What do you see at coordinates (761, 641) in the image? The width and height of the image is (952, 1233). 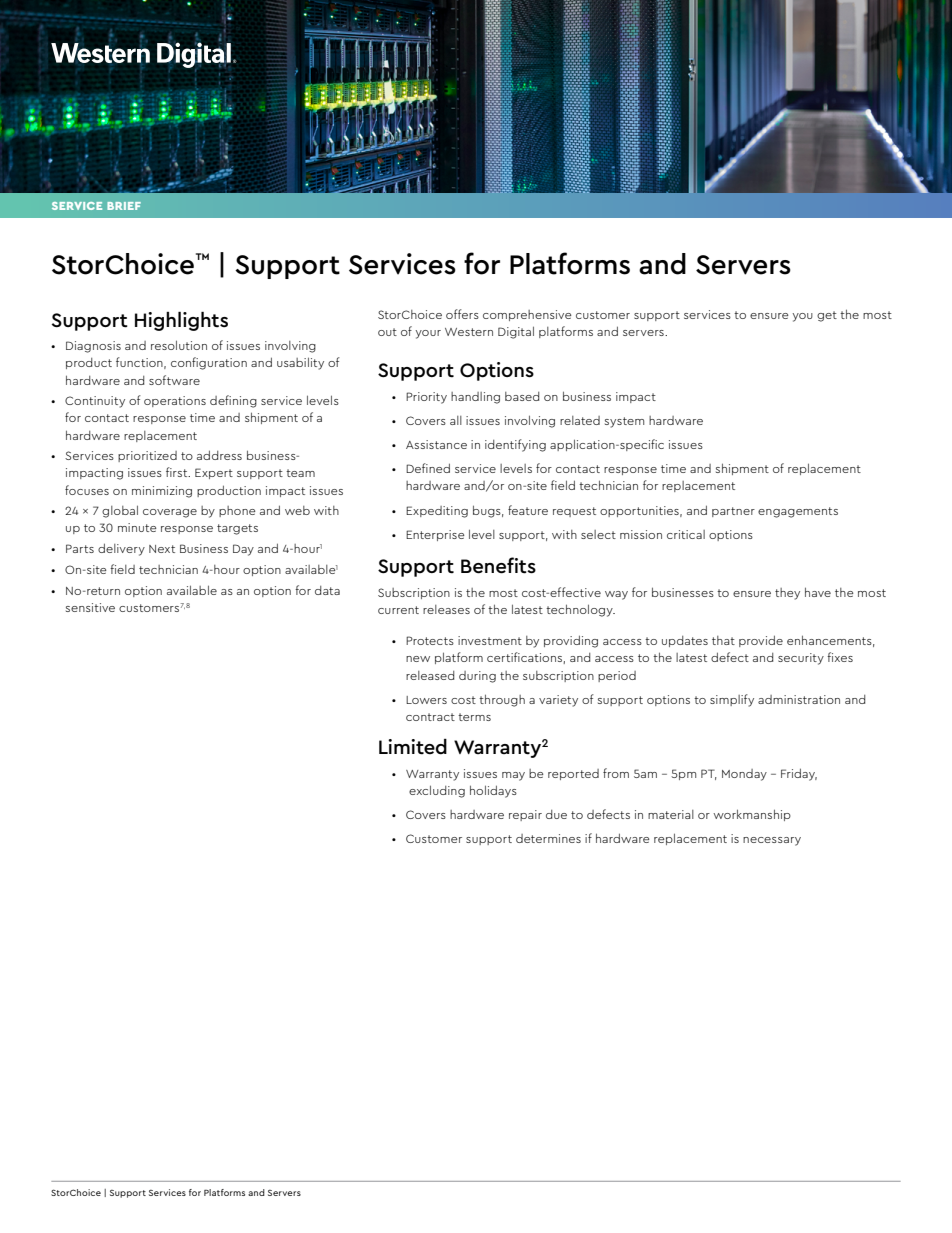 I see `provide` at bounding box center [761, 641].
